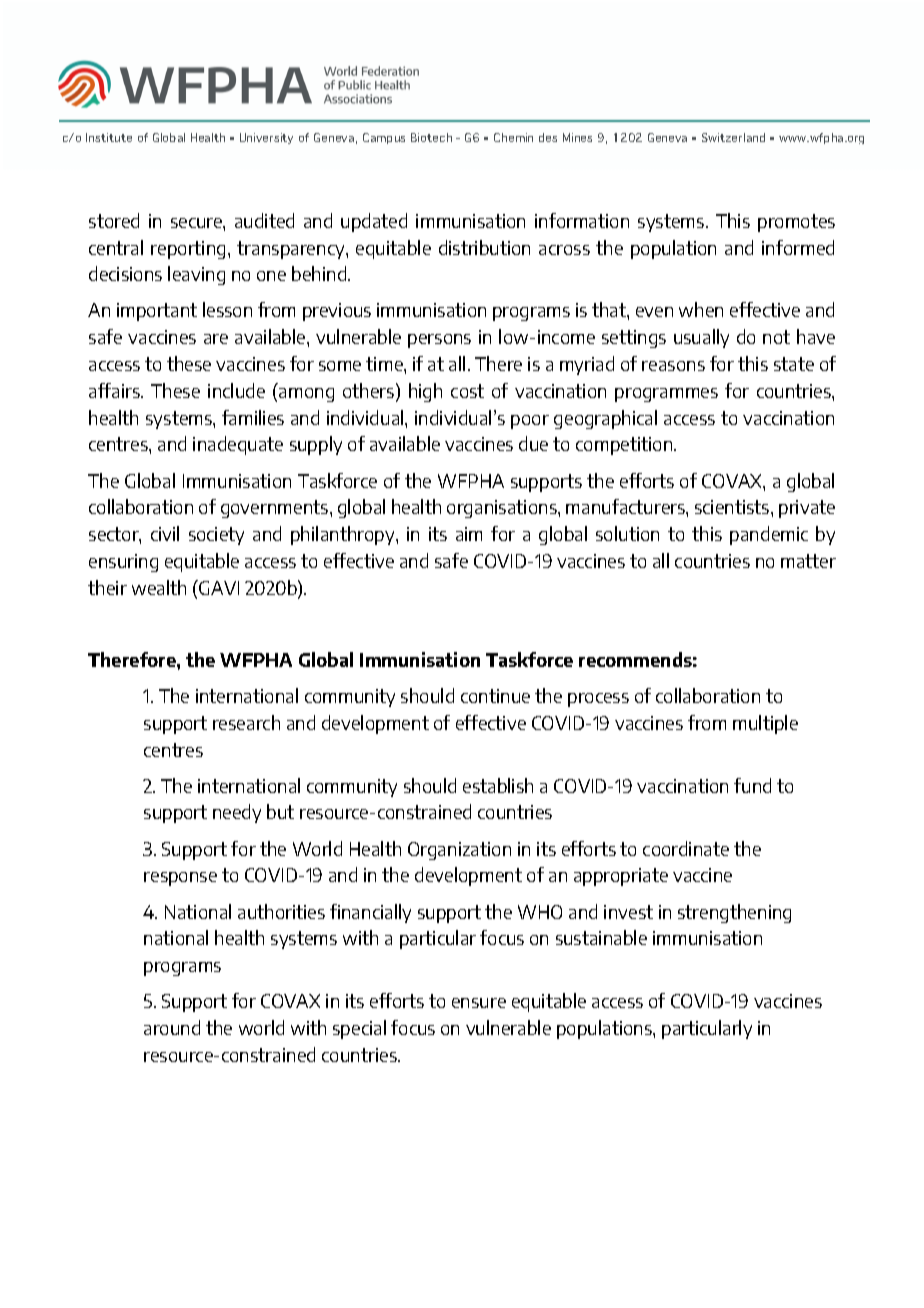 The image size is (924, 1308). What do you see at coordinates (431, 137) in the screenshot?
I see `Biotech` at bounding box center [431, 137].
